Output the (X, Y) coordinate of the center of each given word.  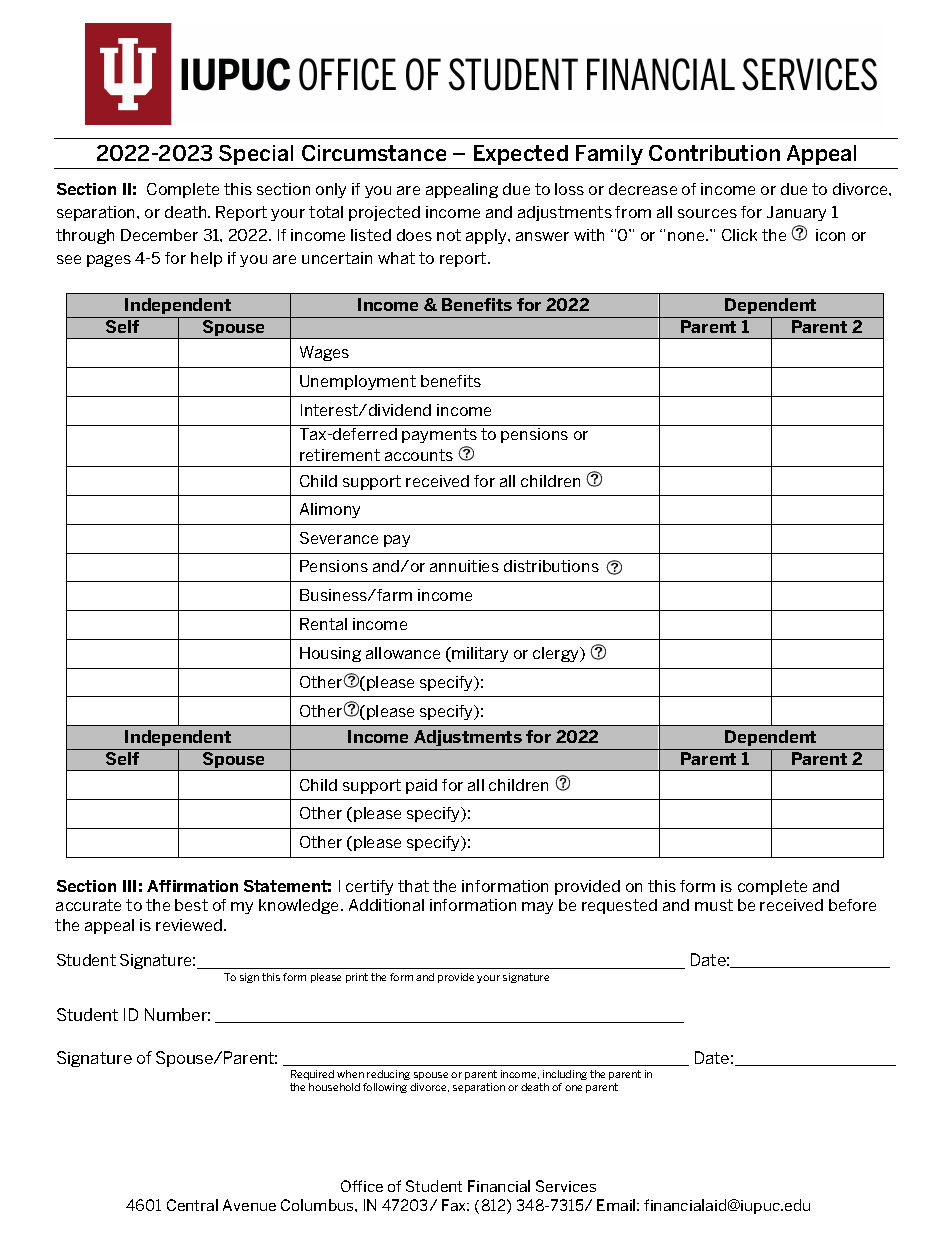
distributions (551, 566)
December (159, 235)
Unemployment (358, 382)
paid (421, 786)
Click (739, 235)
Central (192, 1205)
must (714, 905)
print (357, 978)
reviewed (190, 925)
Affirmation (192, 886)
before (852, 905)
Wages (324, 353)
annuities (464, 566)
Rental (323, 624)
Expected (521, 155)
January (796, 213)
